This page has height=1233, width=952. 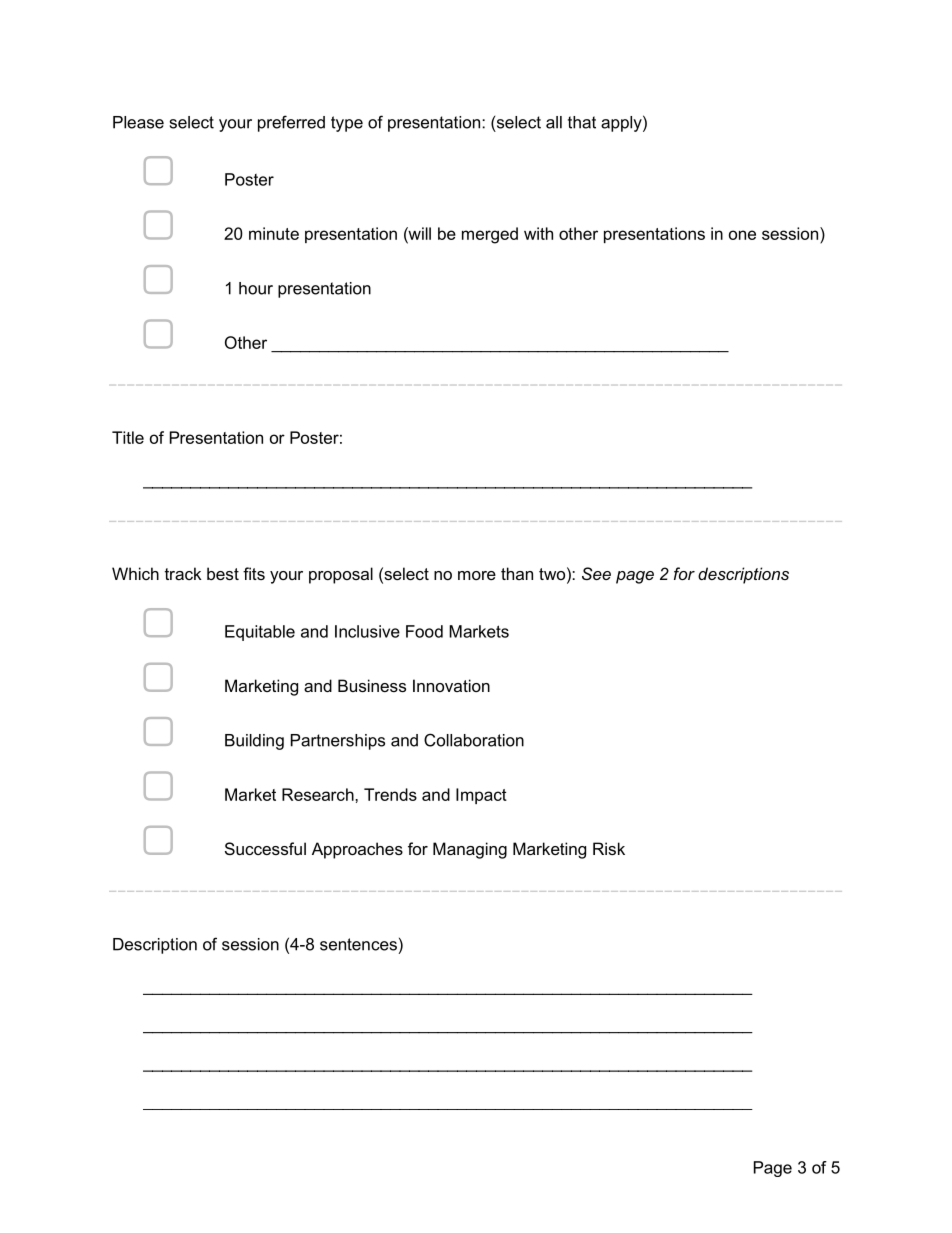 I want to click on one, so click(x=742, y=235).
